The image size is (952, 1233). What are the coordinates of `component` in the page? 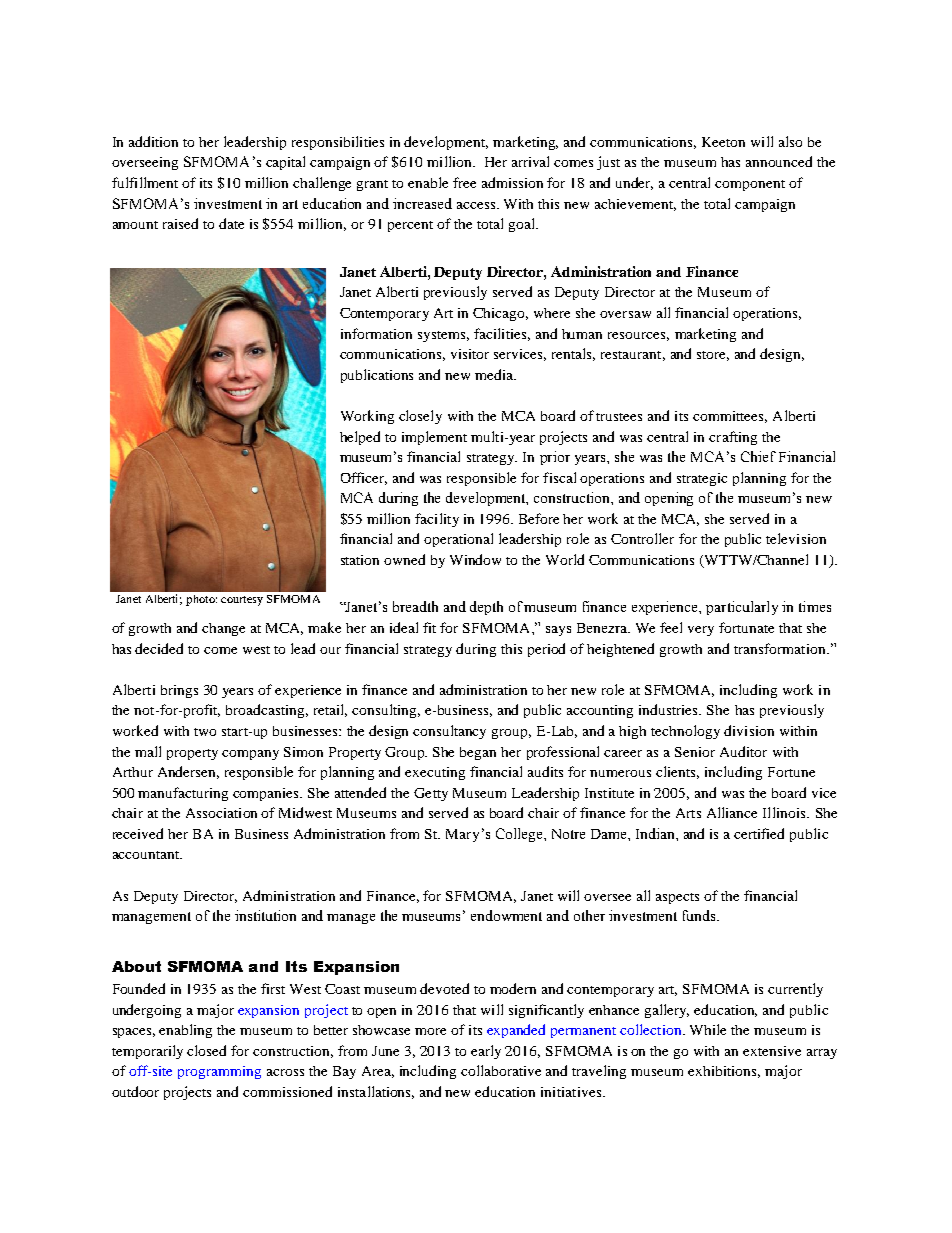 It's located at (750, 185).
